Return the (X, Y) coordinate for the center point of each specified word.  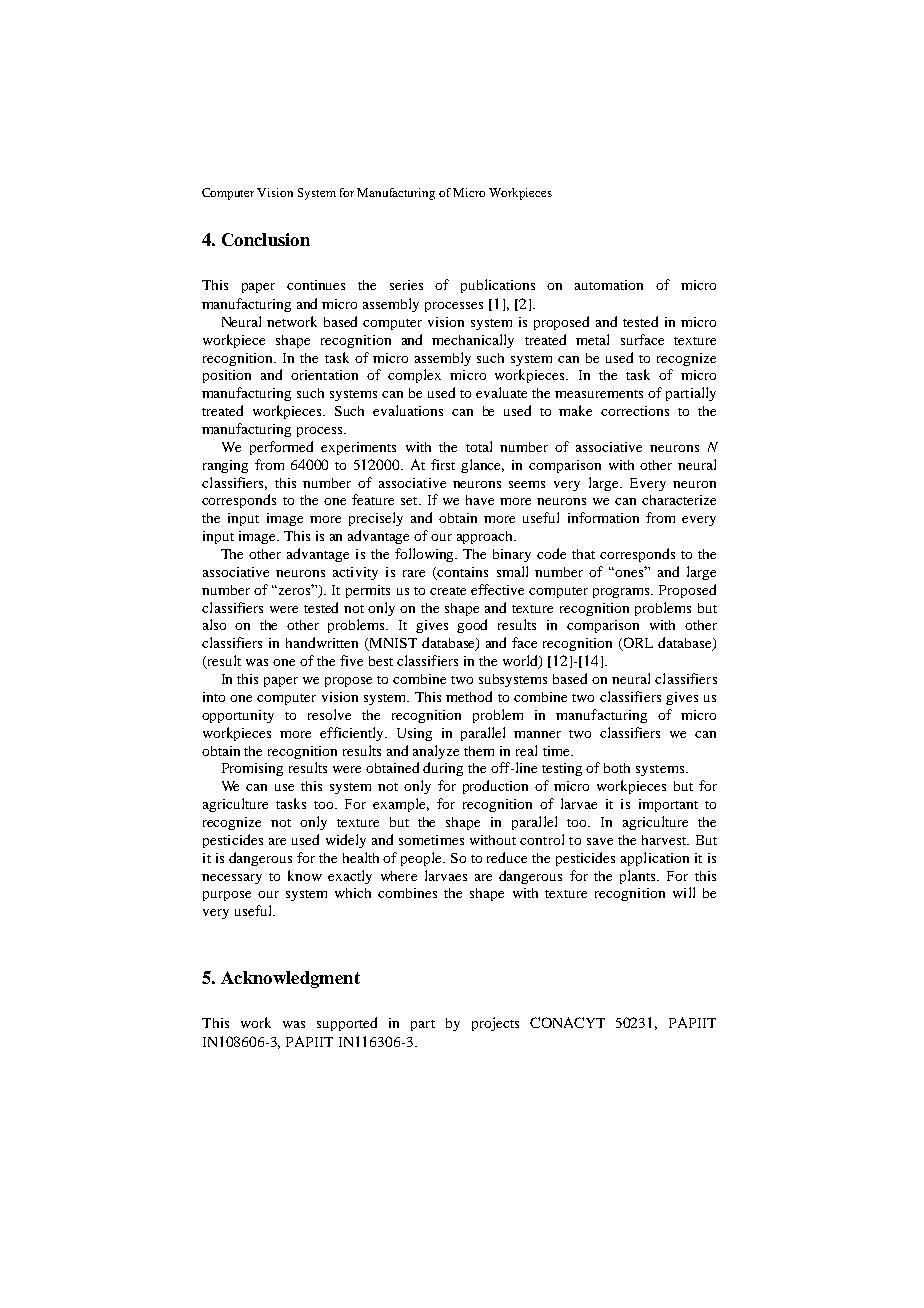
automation (609, 285)
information (603, 517)
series (406, 285)
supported (347, 1024)
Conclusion (266, 239)
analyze (436, 752)
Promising (252, 769)
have (480, 500)
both (617, 768)
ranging (225, 466)
